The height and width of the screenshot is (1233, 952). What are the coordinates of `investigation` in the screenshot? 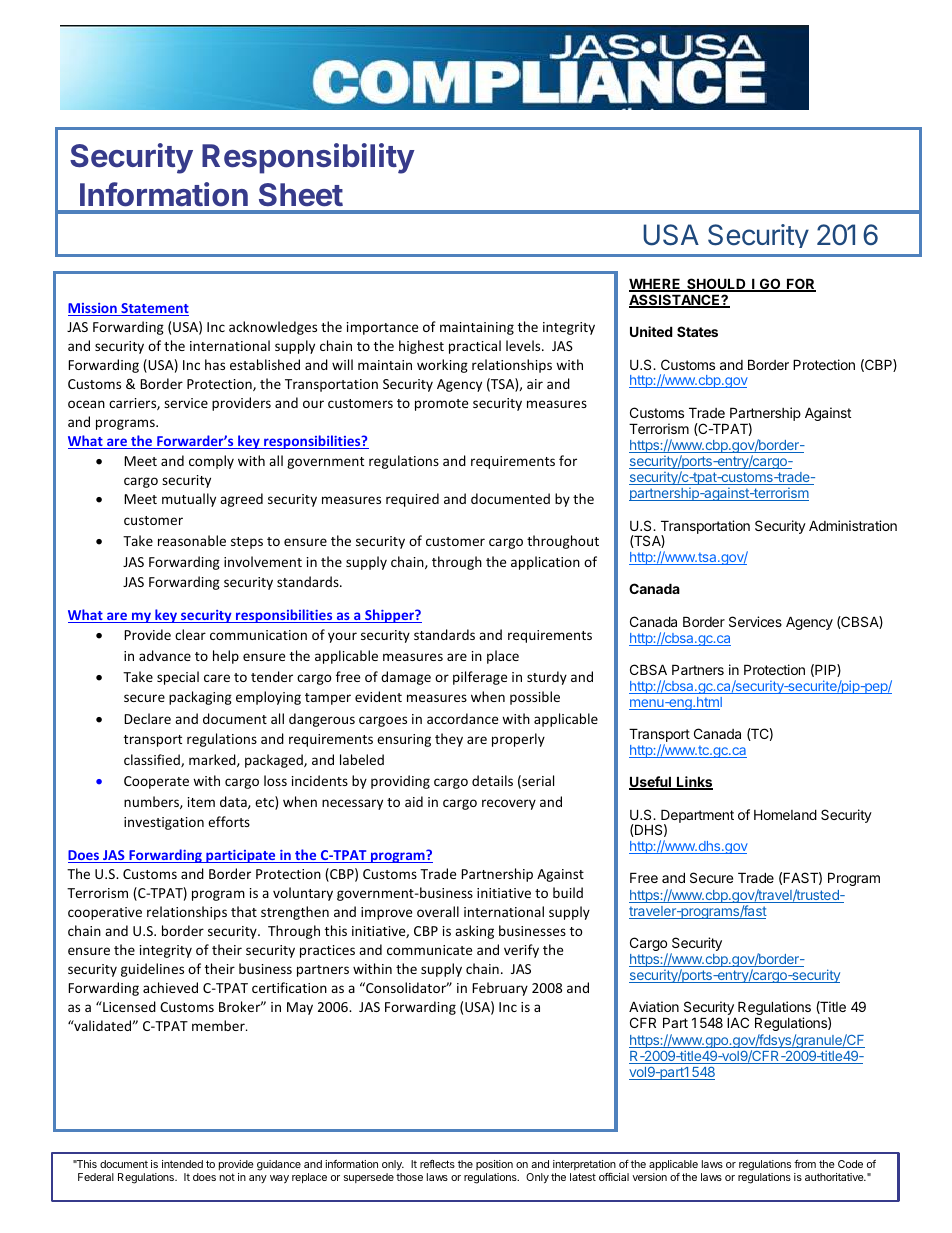 It's located at (164, 823).
